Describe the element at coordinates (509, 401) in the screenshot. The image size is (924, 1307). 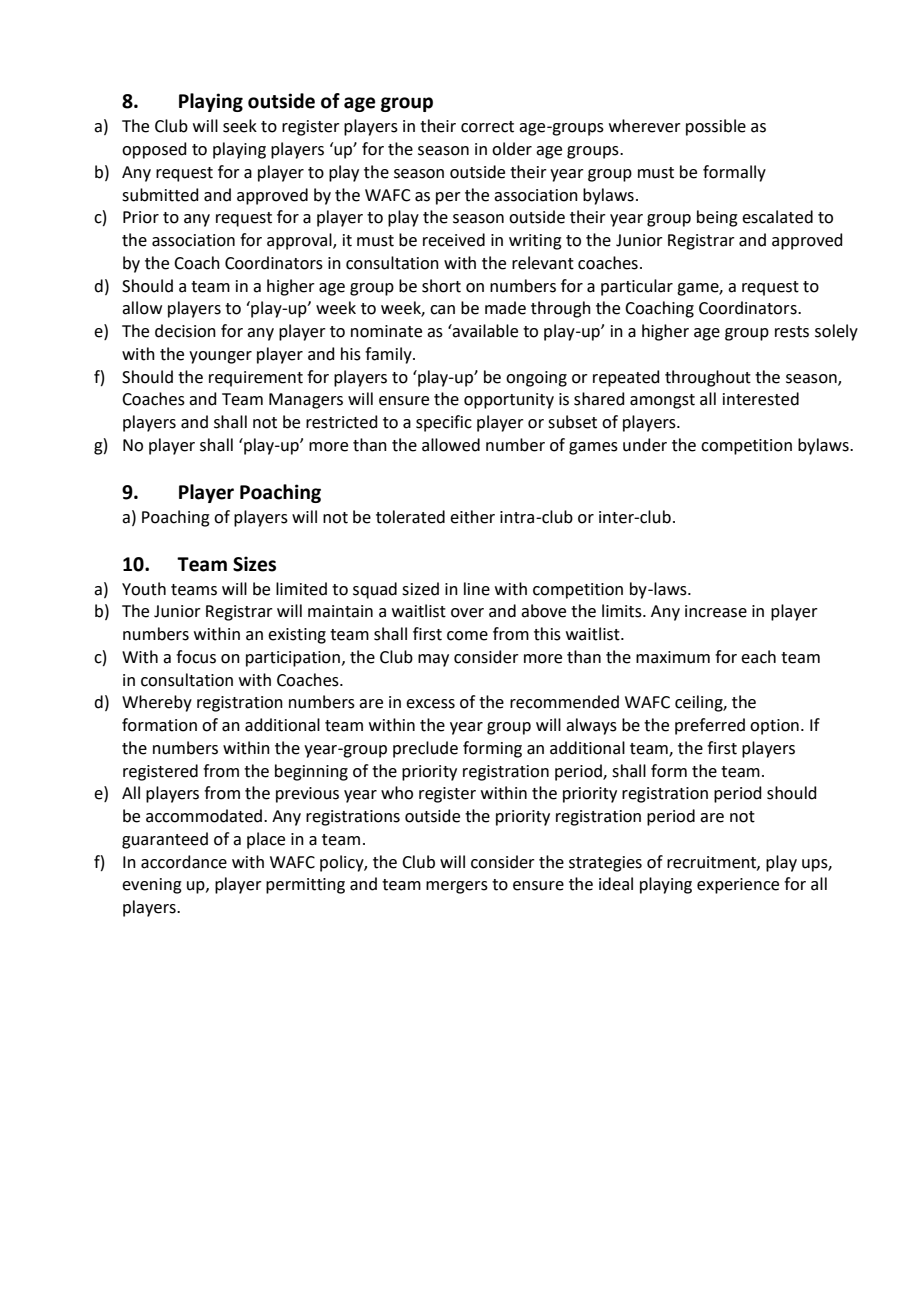
I see `opportunity` at that location.
